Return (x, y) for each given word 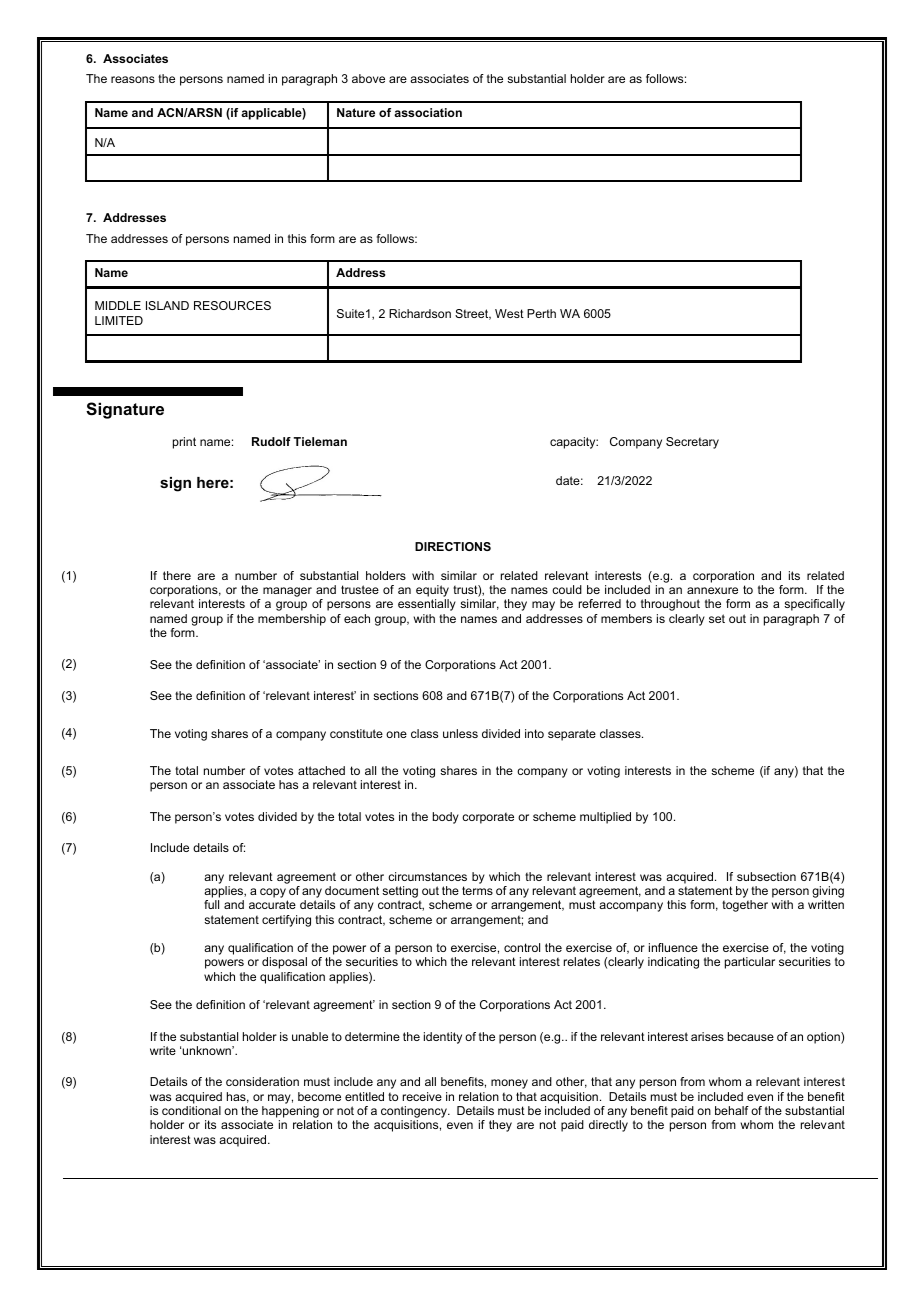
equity (432, 592)
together (745, 906)
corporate (488, 818)
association (428, 112)
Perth (541, 313)
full (211, 904)
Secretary (692, 443)
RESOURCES (232, 305)
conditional (191, 1110)
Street (473, 314)
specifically (814, 605)
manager (287, 592)
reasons (133, 79)
